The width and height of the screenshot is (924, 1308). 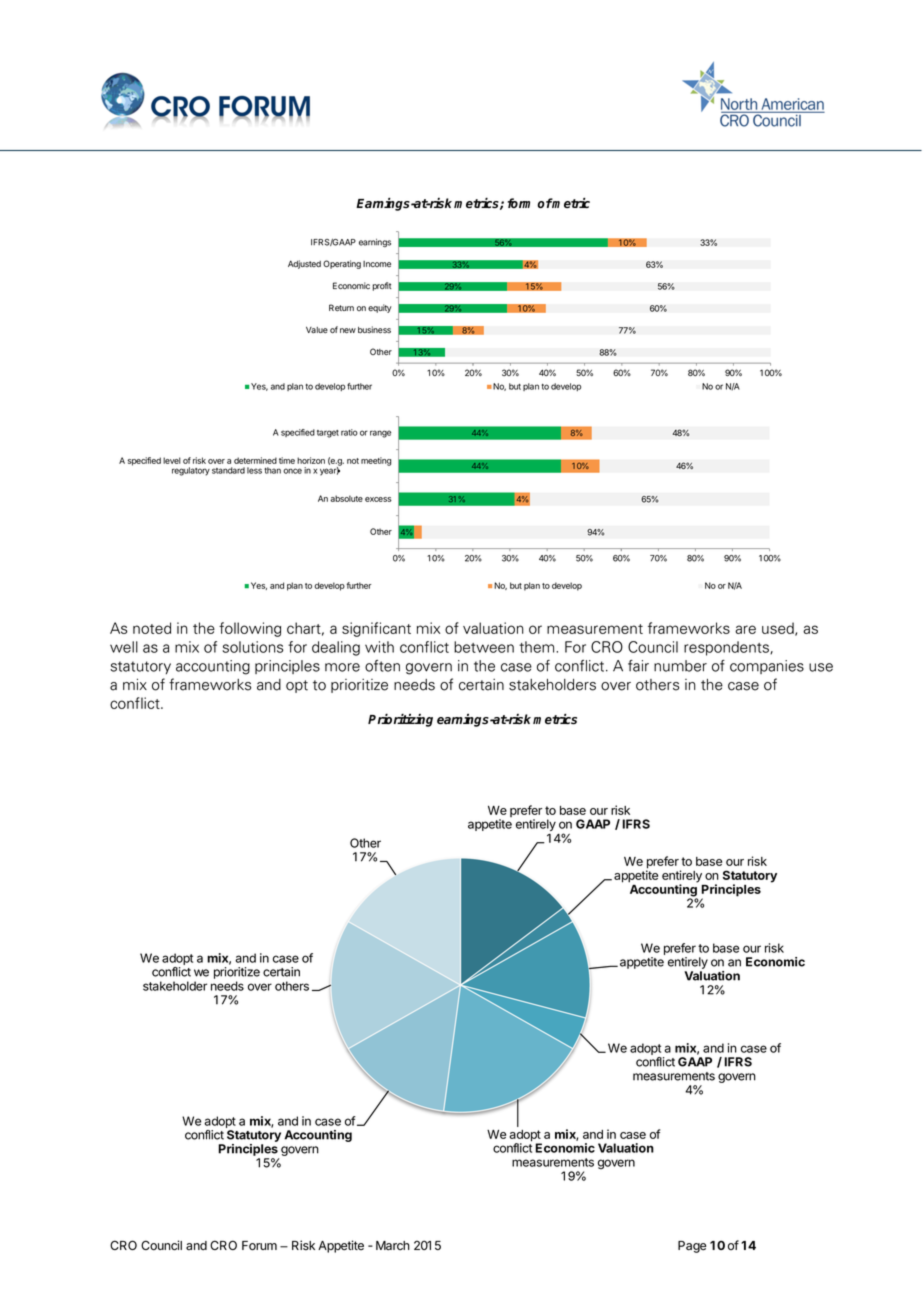 I want to click on solutions, so click(x=252, y=647).
